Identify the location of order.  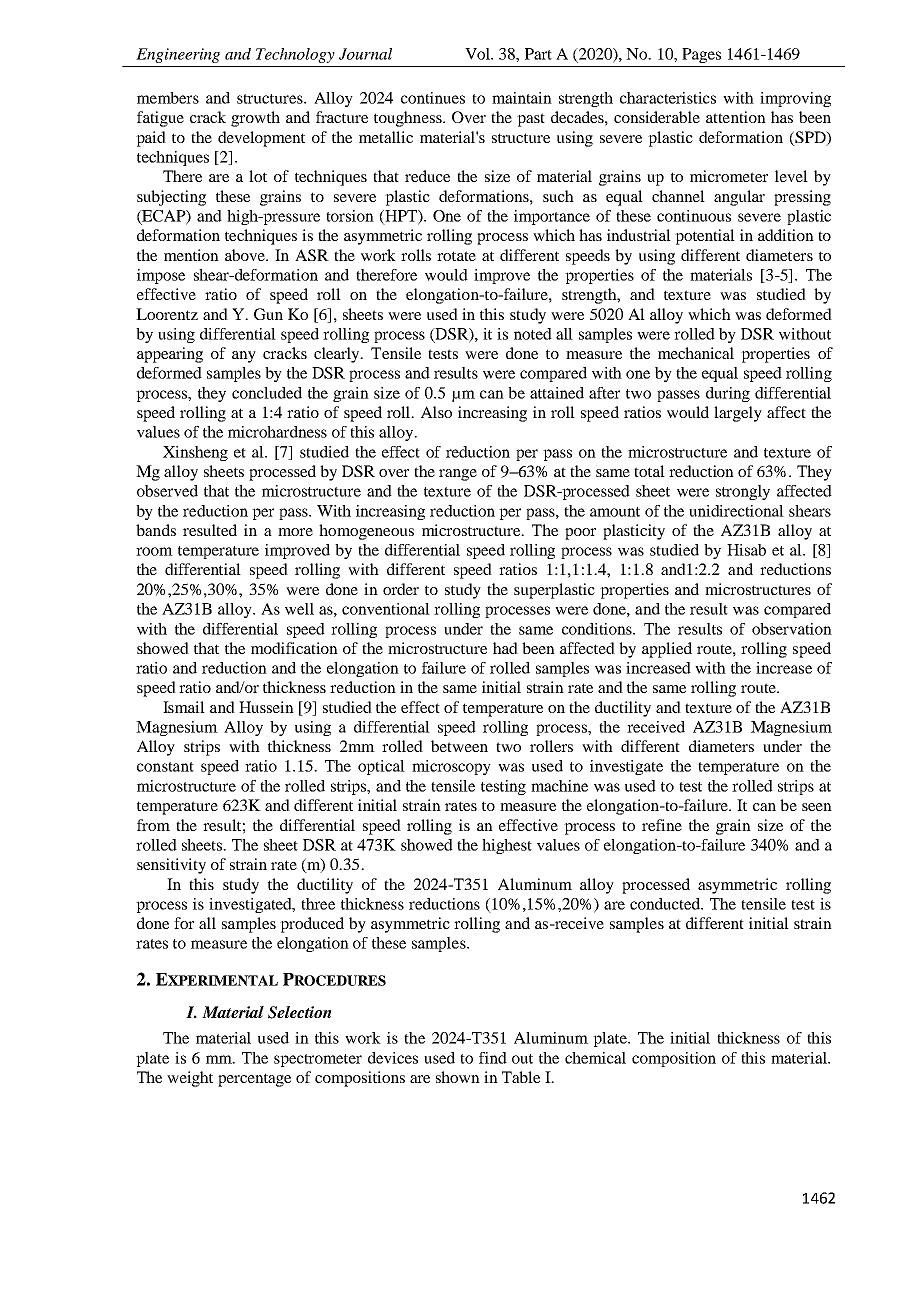
(401, 589).
